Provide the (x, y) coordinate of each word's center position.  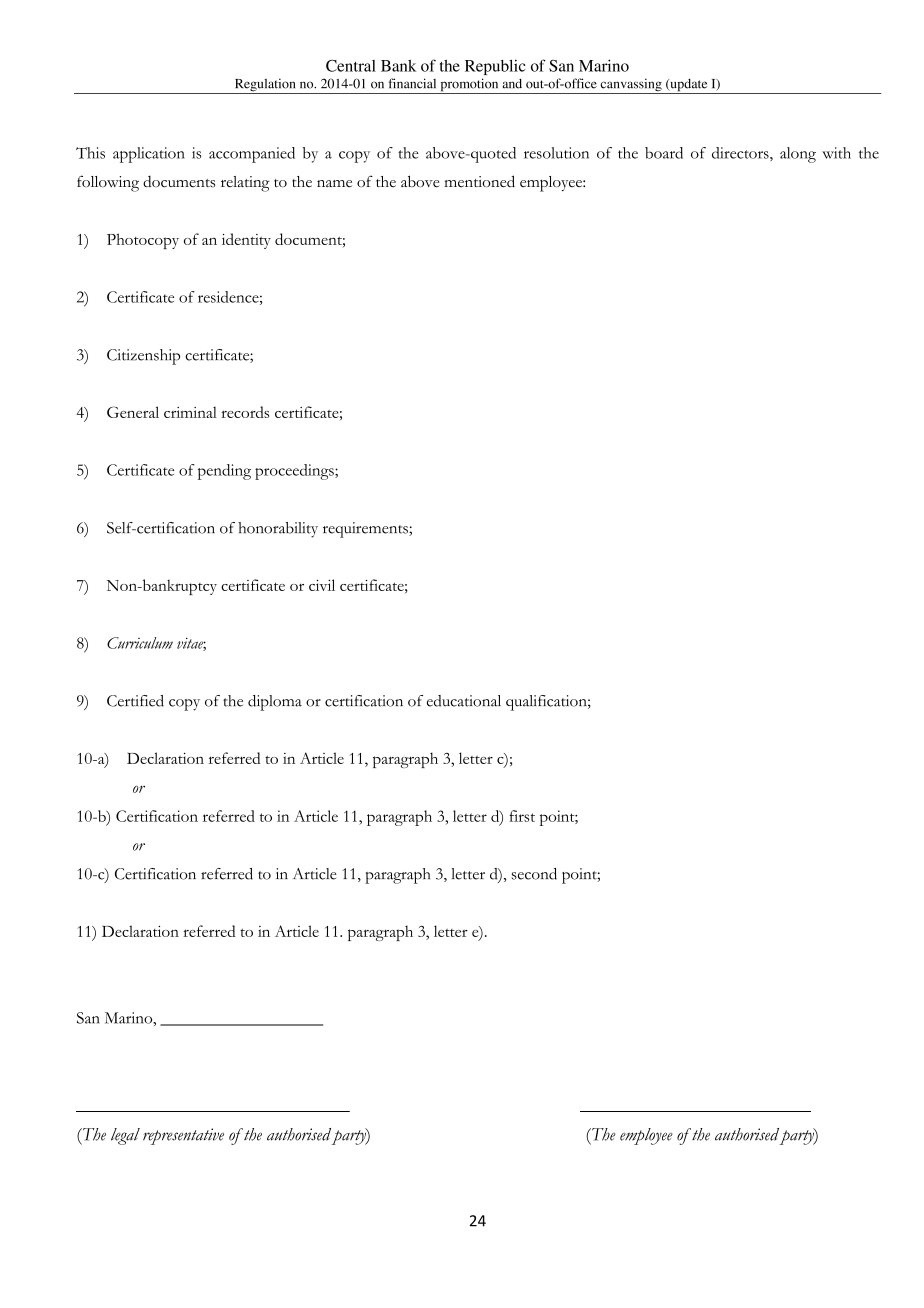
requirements (366, 530)
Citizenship (143, 357)
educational (464, 701)
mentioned (479, 181)
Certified (135, 701)
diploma (275, 703)
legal (125, 1136)
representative (183, 1136)
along (798, 155)
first (522, 816)
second (534, 874)
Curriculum (140, 643)
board (664, 153)
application (149, 155)
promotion (469, 86)
